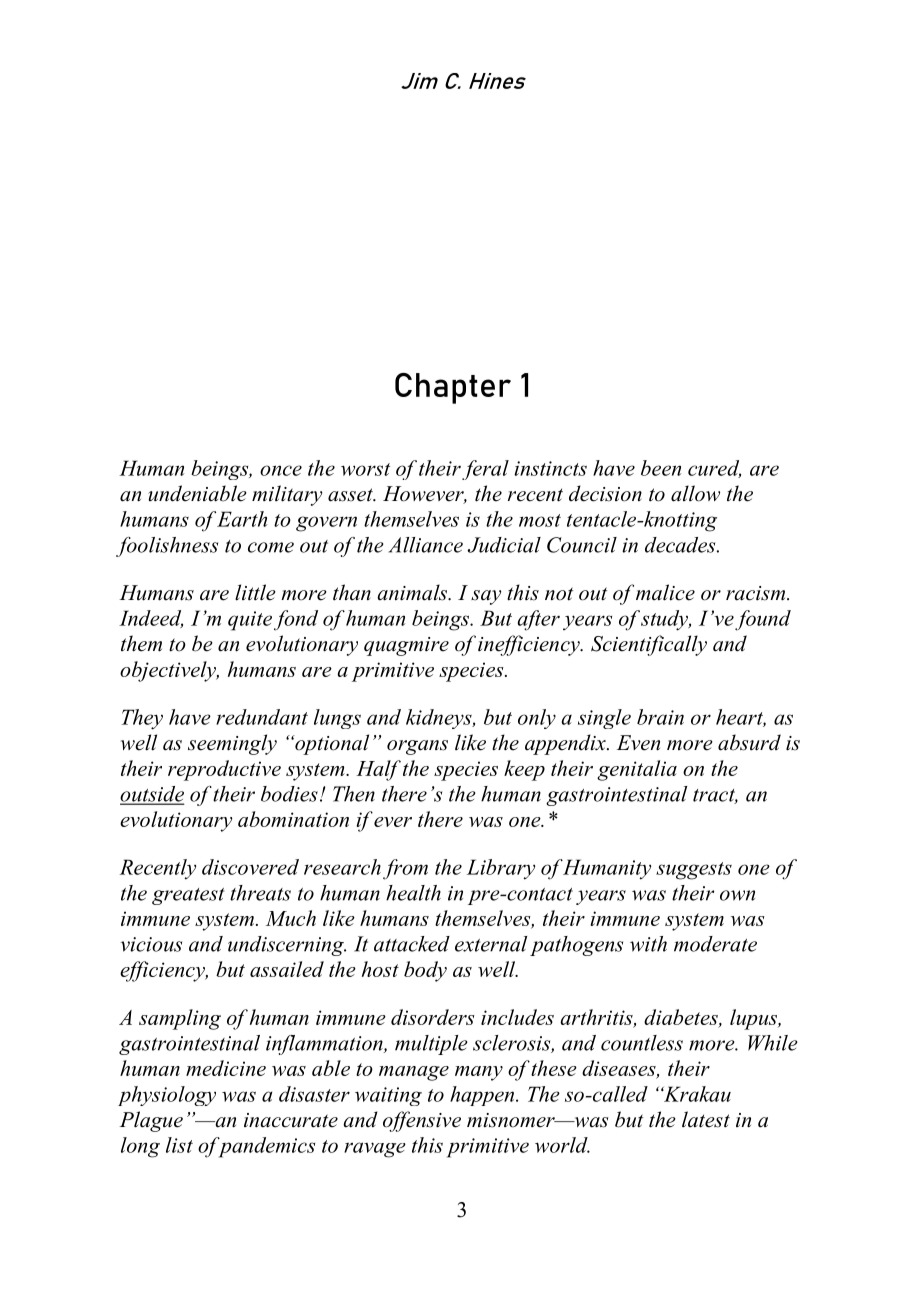 The image size is (924, 1314). What do you see at coordinates (413, 893) in the page?
I see `health` at bounding box center [413, 893].
